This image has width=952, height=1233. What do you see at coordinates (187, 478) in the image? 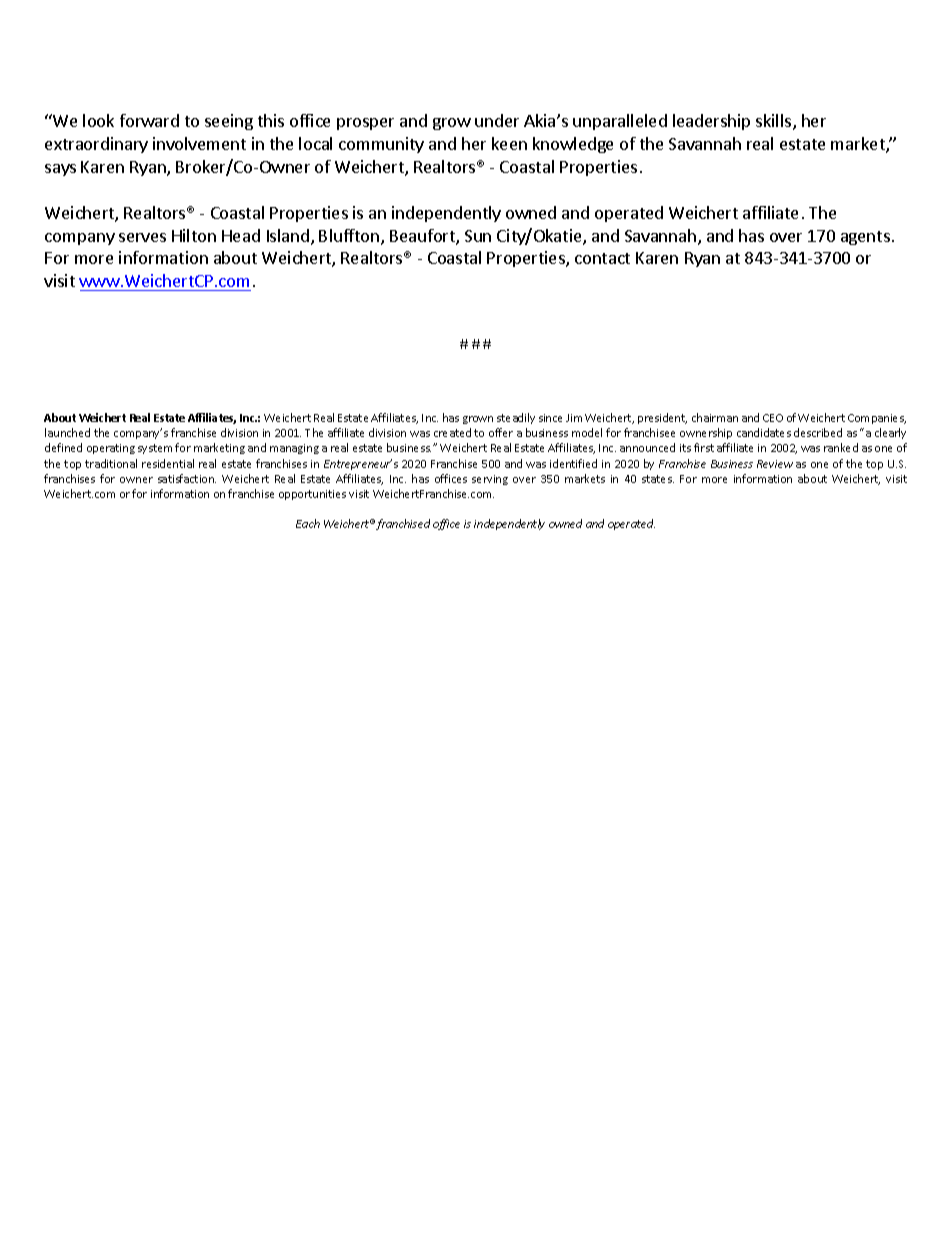
I see `satisfaction` at bounding box center [187, 478].
